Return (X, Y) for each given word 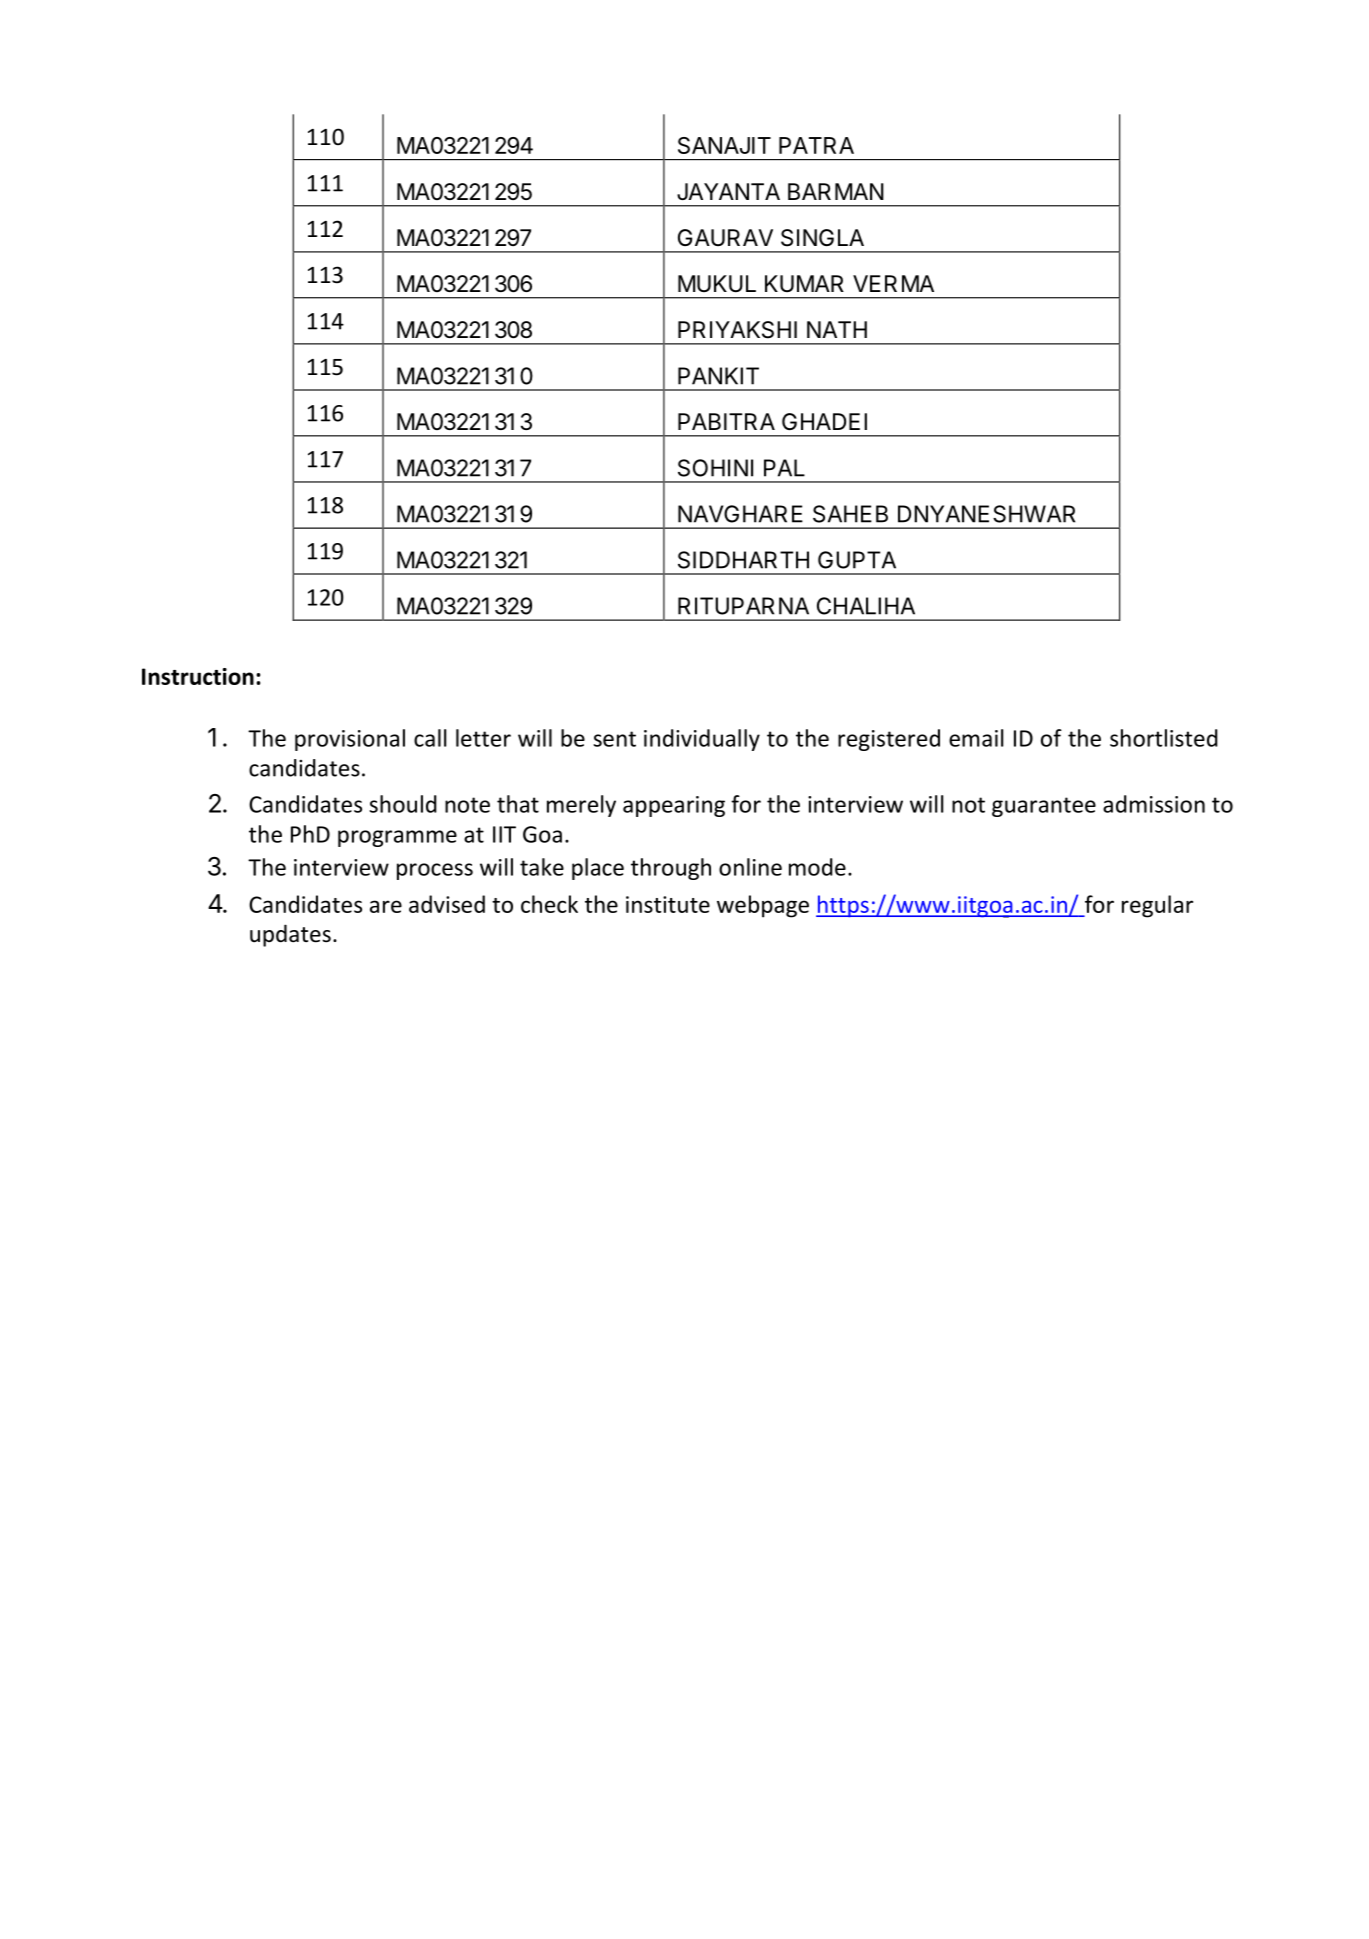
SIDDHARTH (743, 560)
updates (290, 935)
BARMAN (836, 191)
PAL (784, 468)
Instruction (198, 676)
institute (668, 904)
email (976, 738)
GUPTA (857, 560)
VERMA (893, 283)
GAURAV (725, 237)
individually (702, 740)
